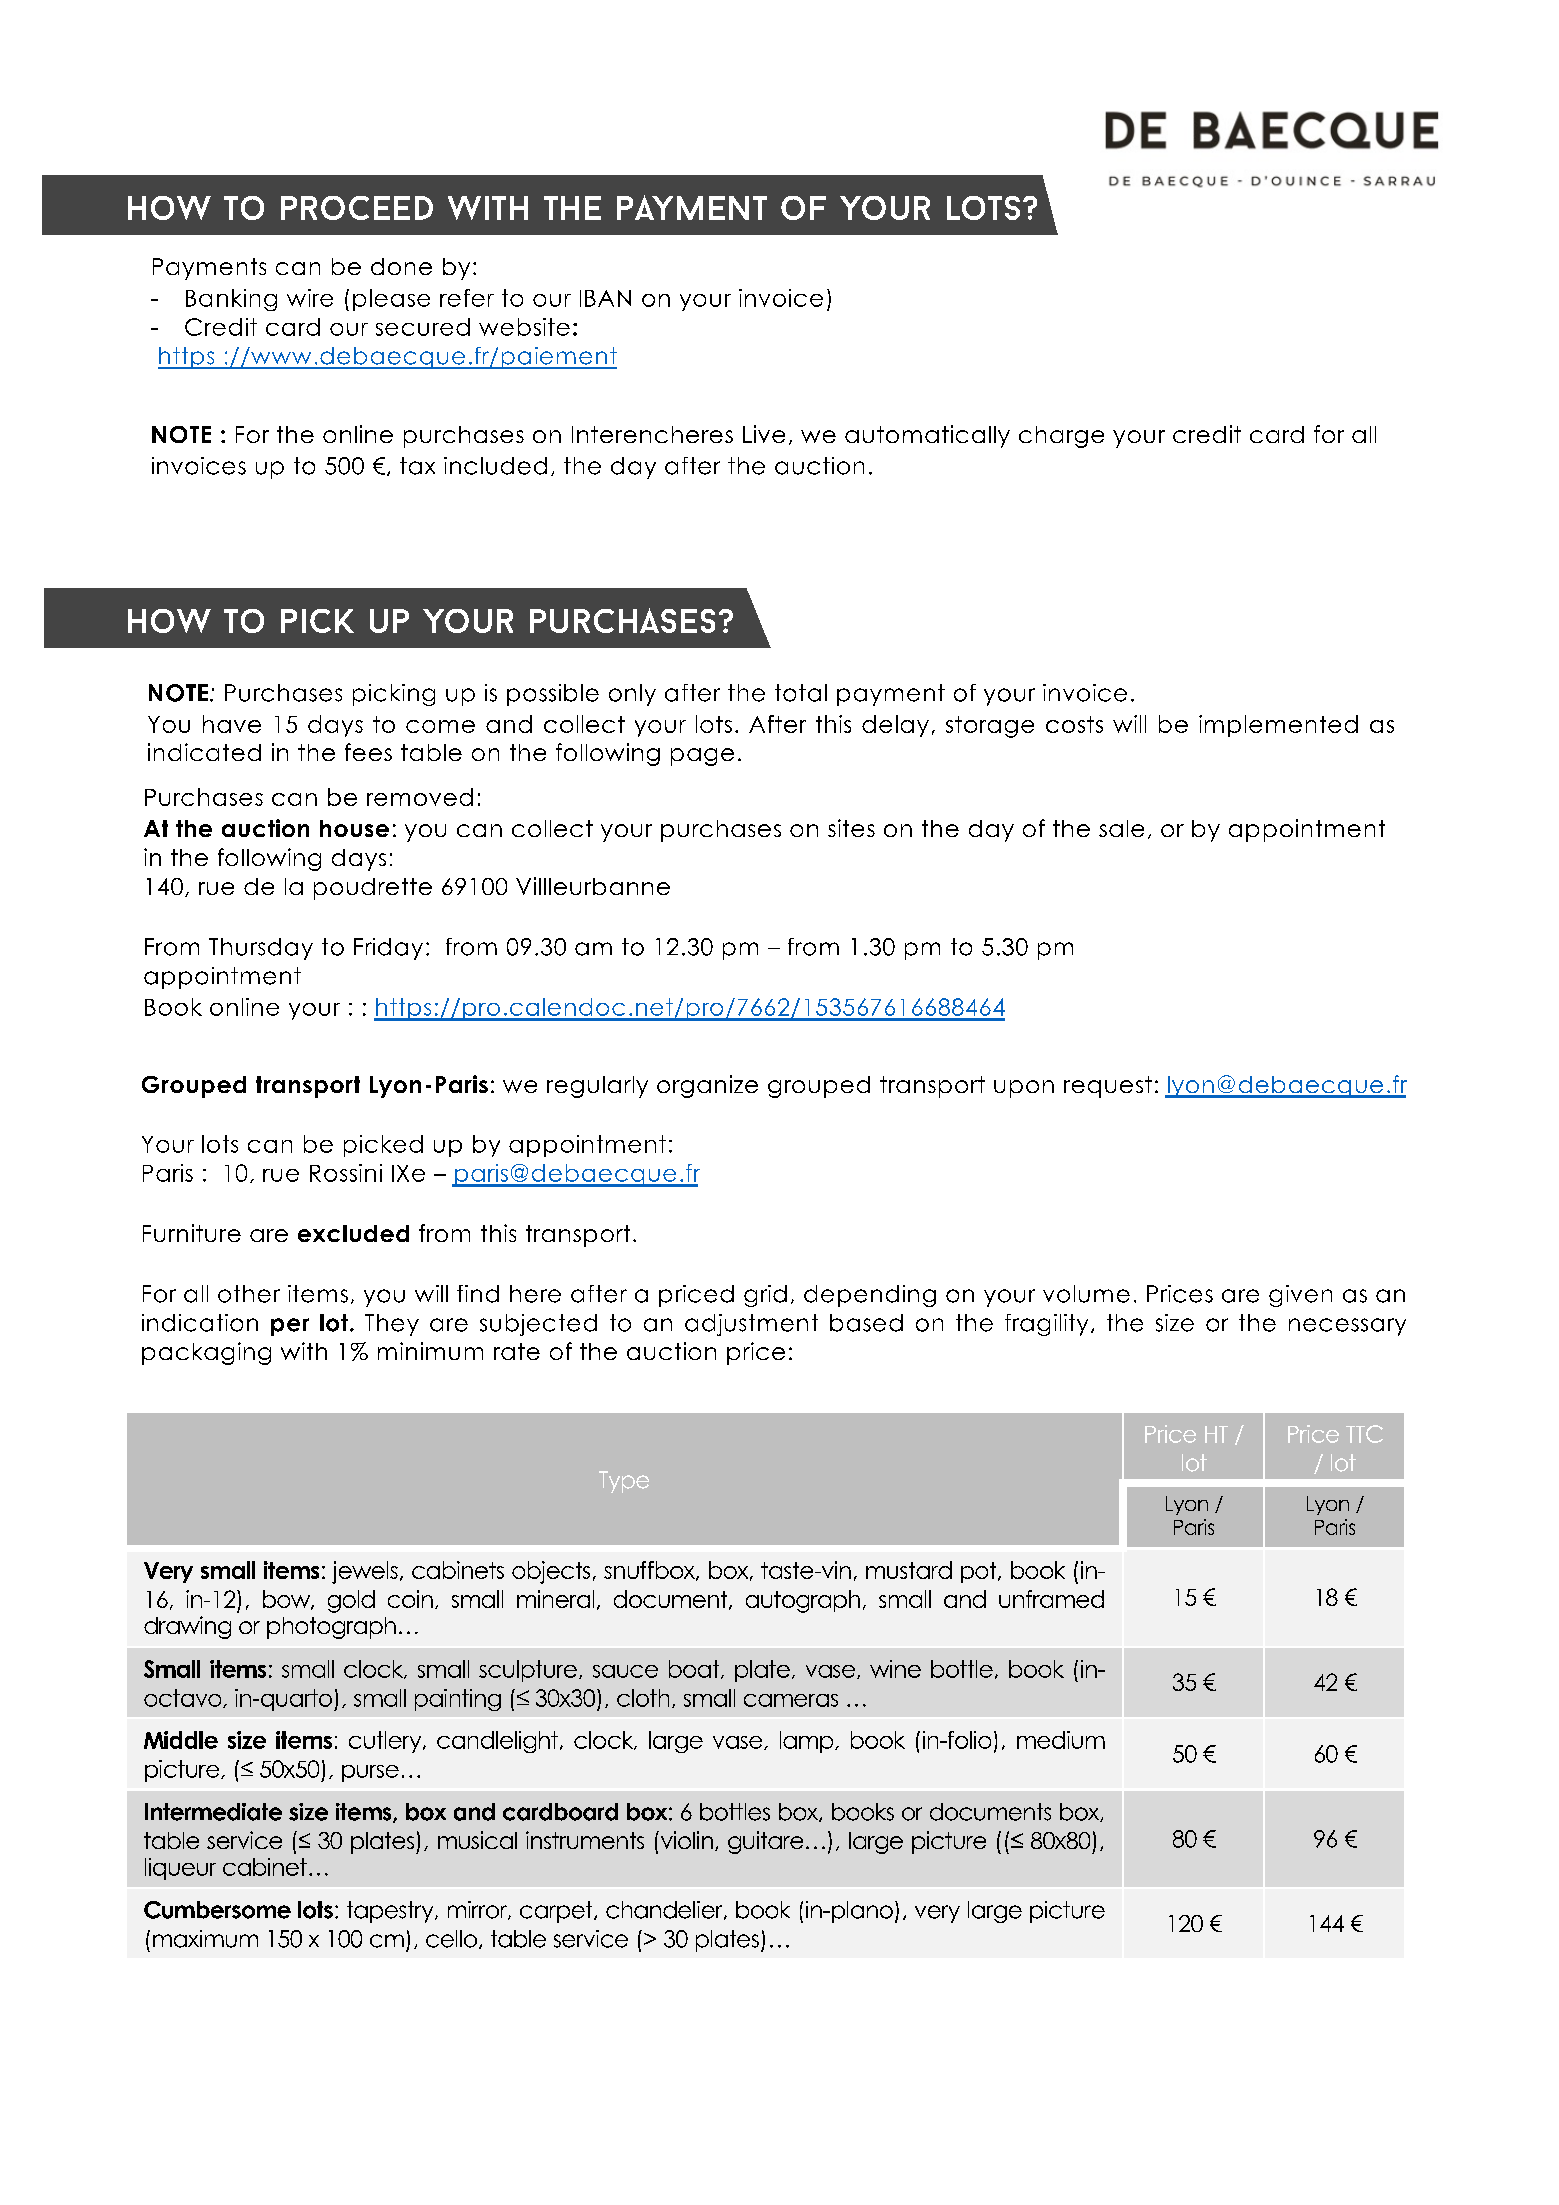  I want to click on Cumbersome, so click(217, 1910).
